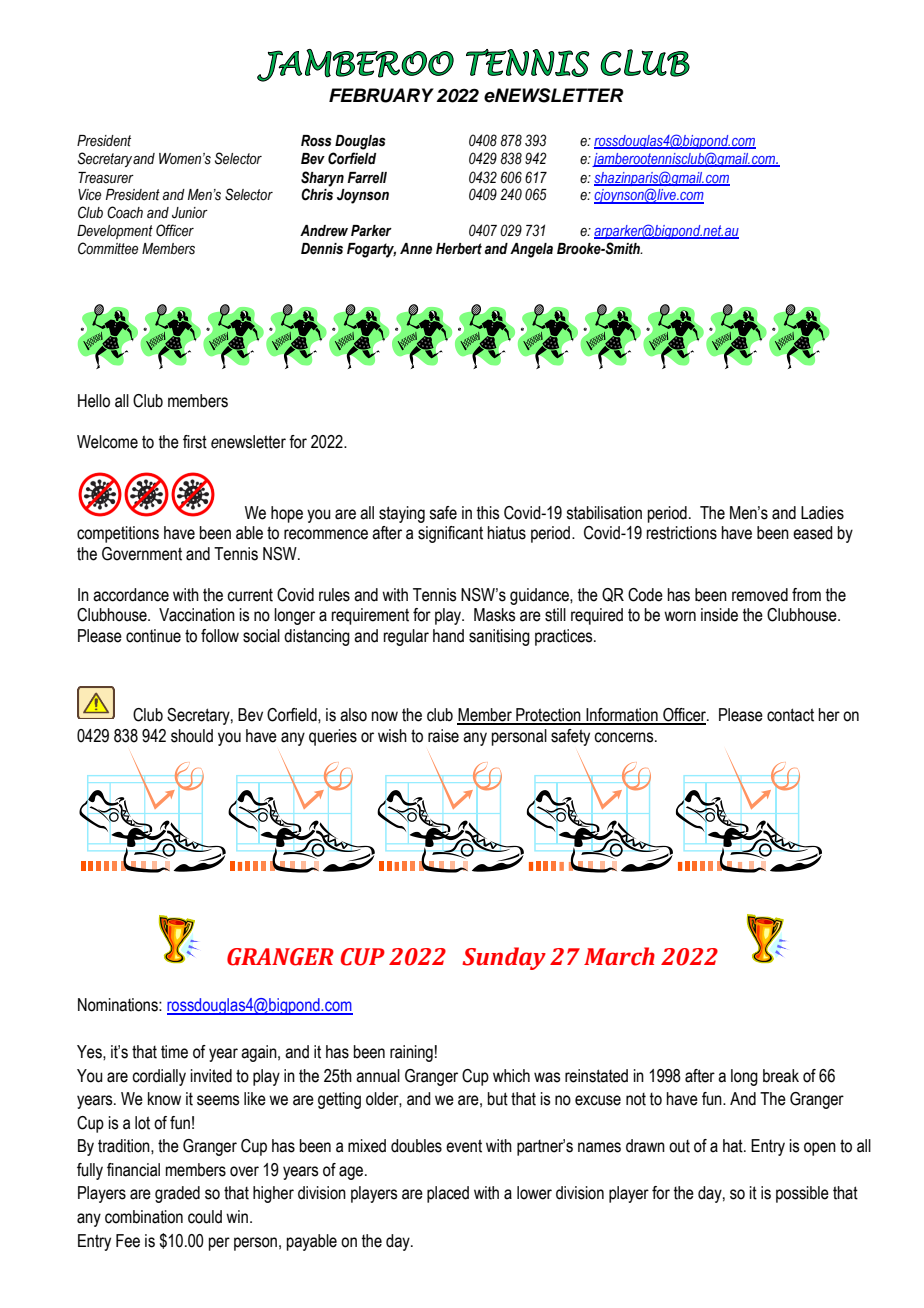  What do you see at coordinates (531, 250) in the page?
I see `Angela` at bounding box center [531, 250].
